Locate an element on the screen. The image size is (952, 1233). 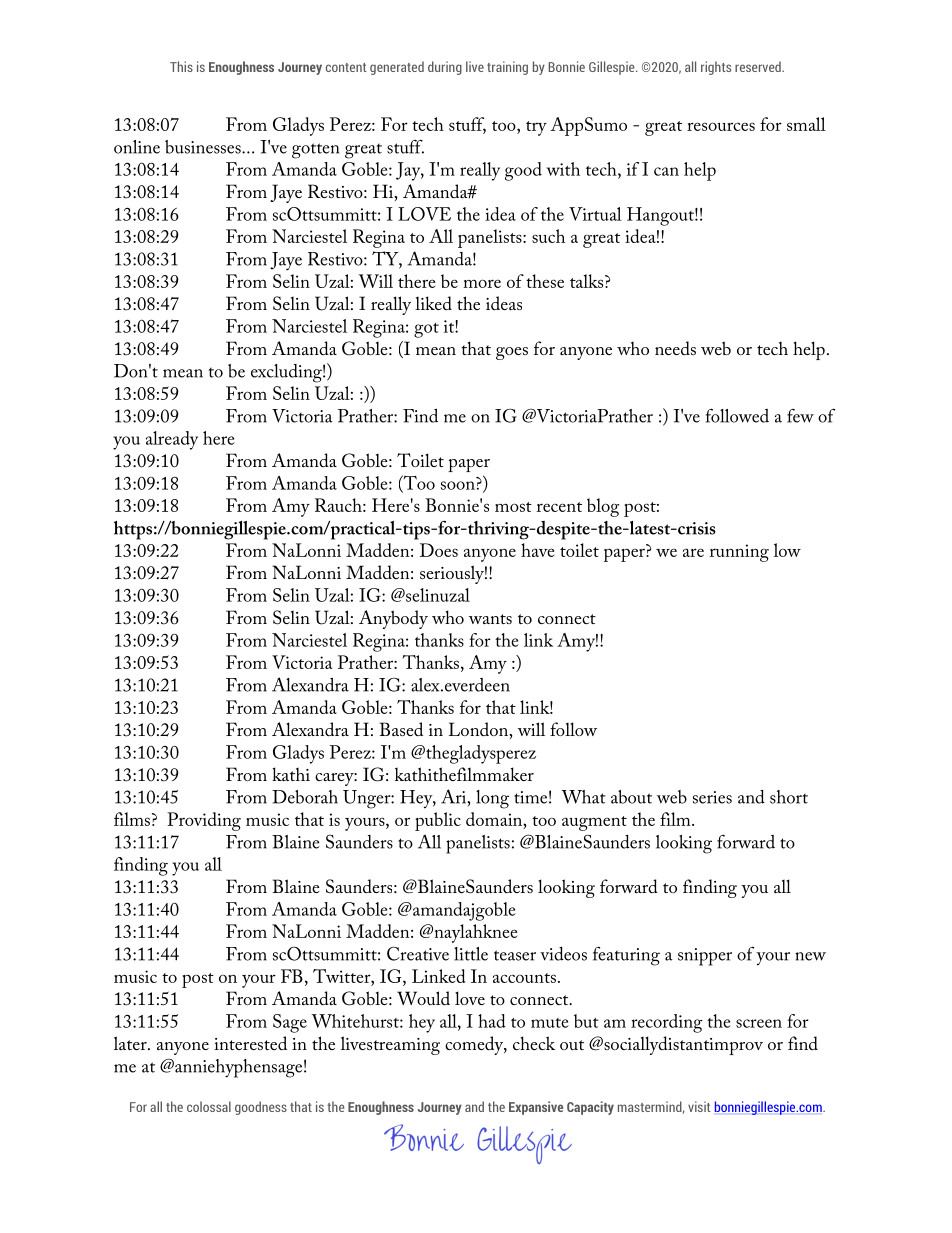
few is located at coordinates (800, 416).
